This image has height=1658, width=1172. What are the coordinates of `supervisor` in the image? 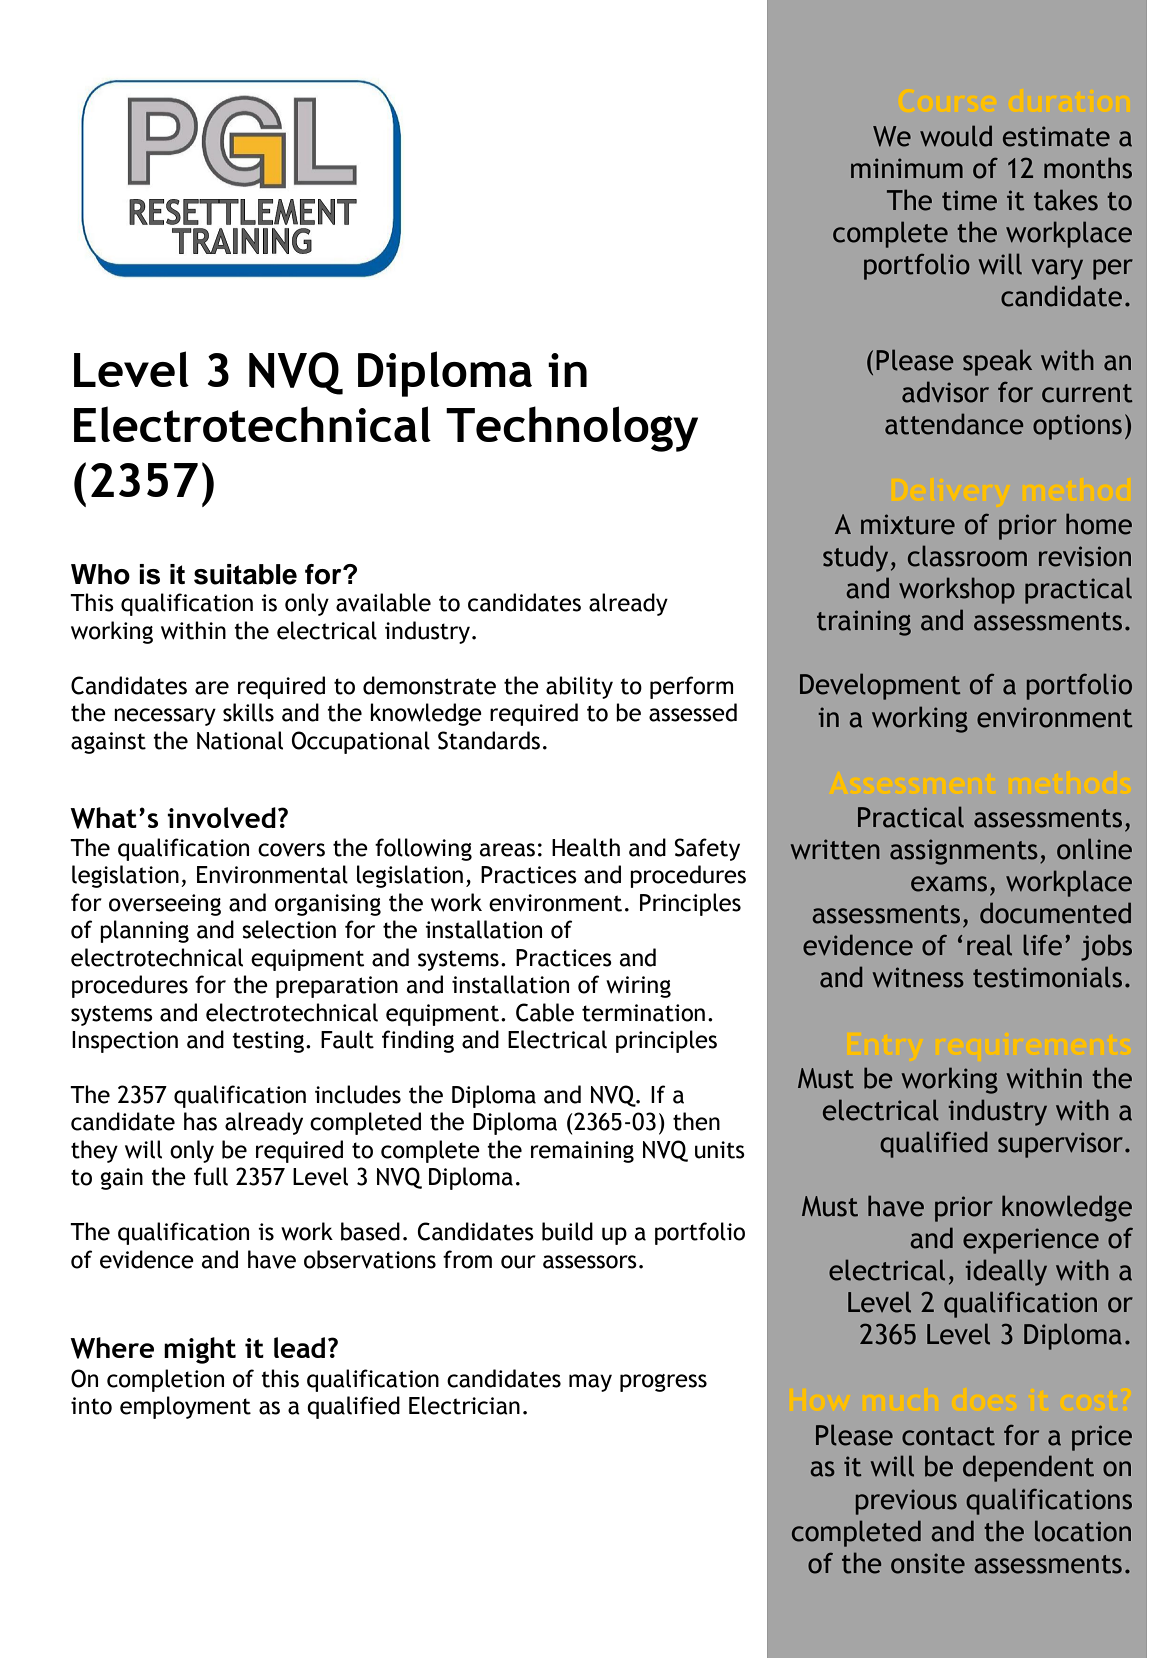 It's located at (1060, 1145).
